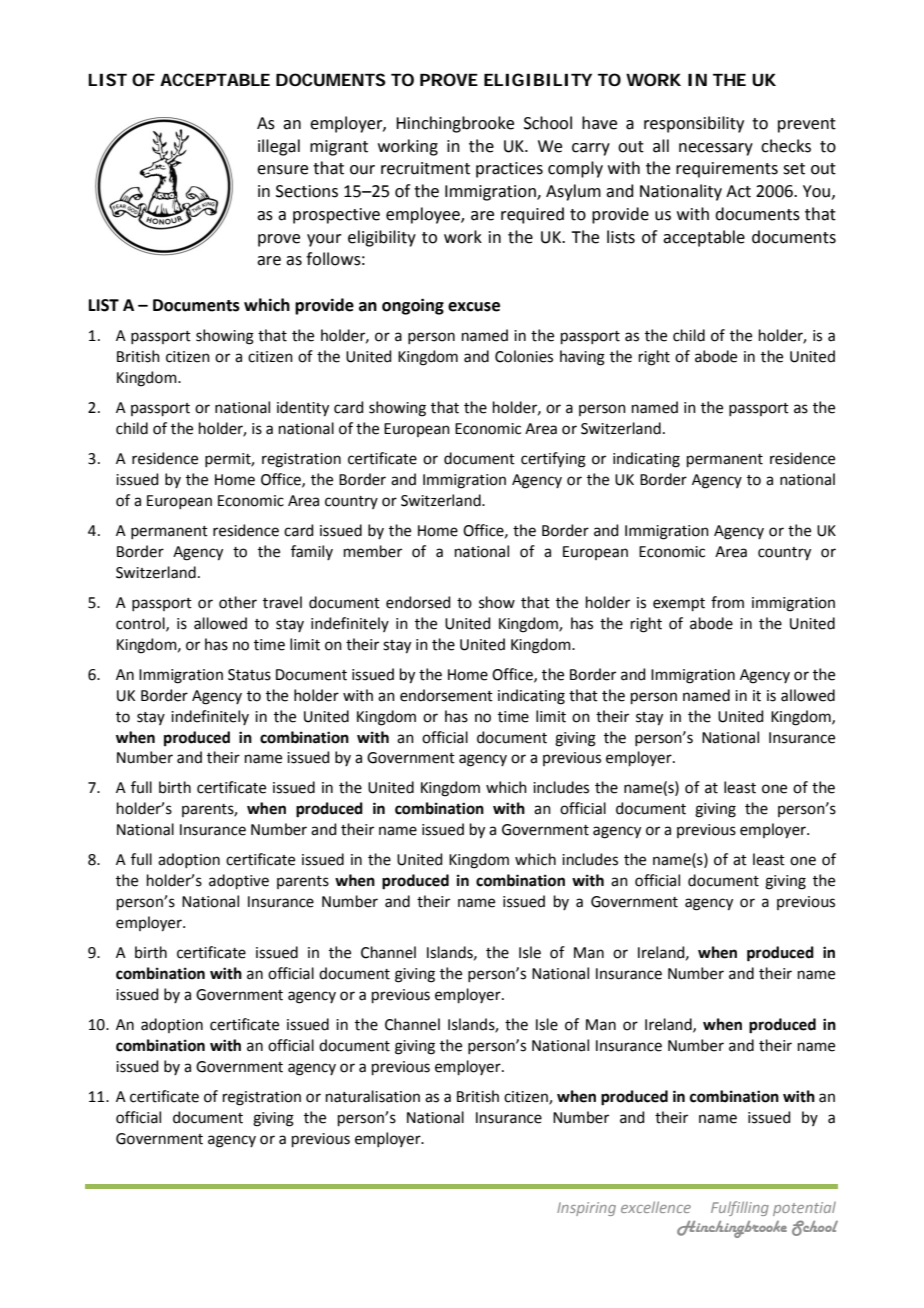 The image size is (924, 1308). What do you see at coordinates (727, 602) in the page?
I see `from` at bounding box center [727, 602].
